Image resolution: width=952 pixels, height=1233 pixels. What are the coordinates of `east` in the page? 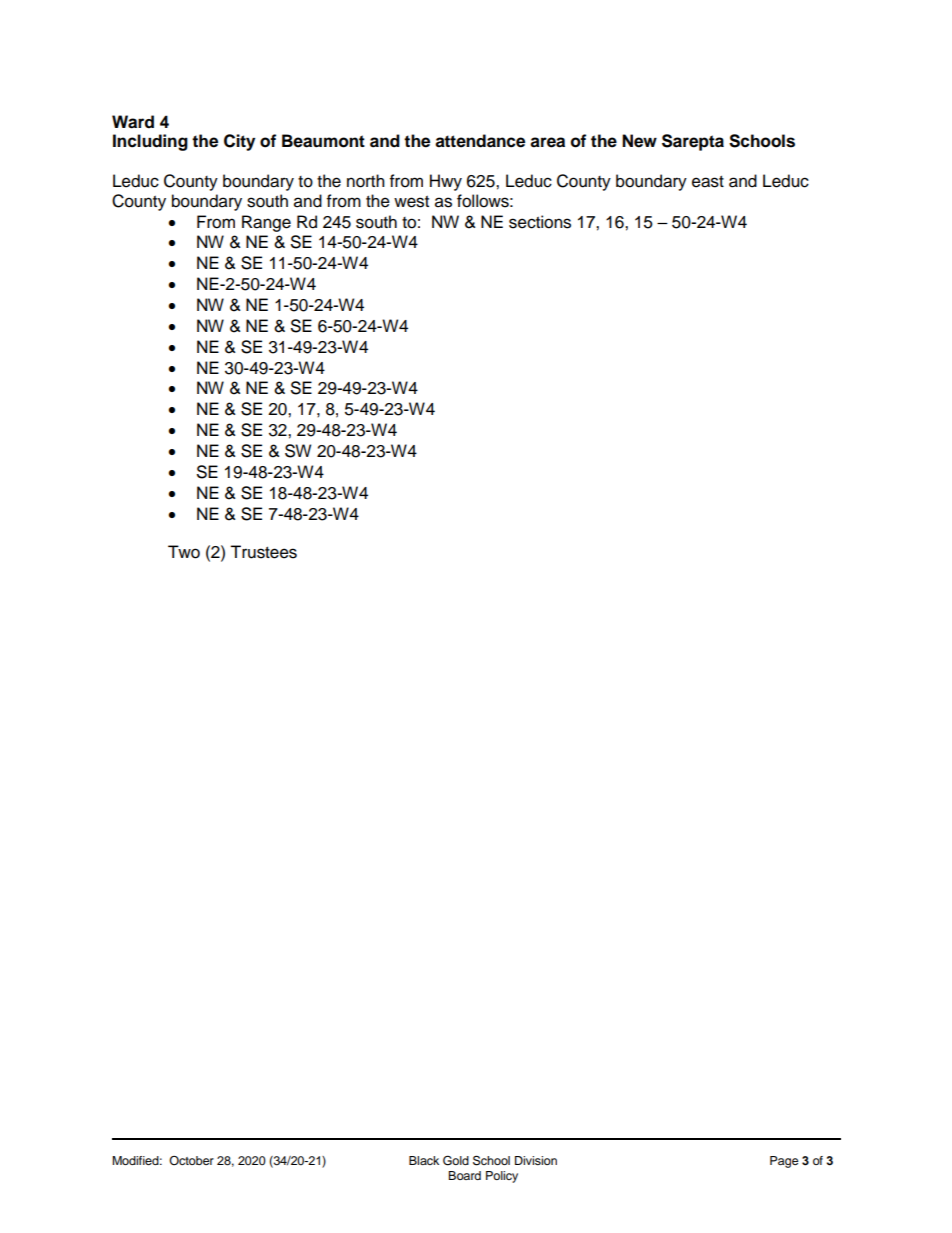 It's located at (708, 182).
